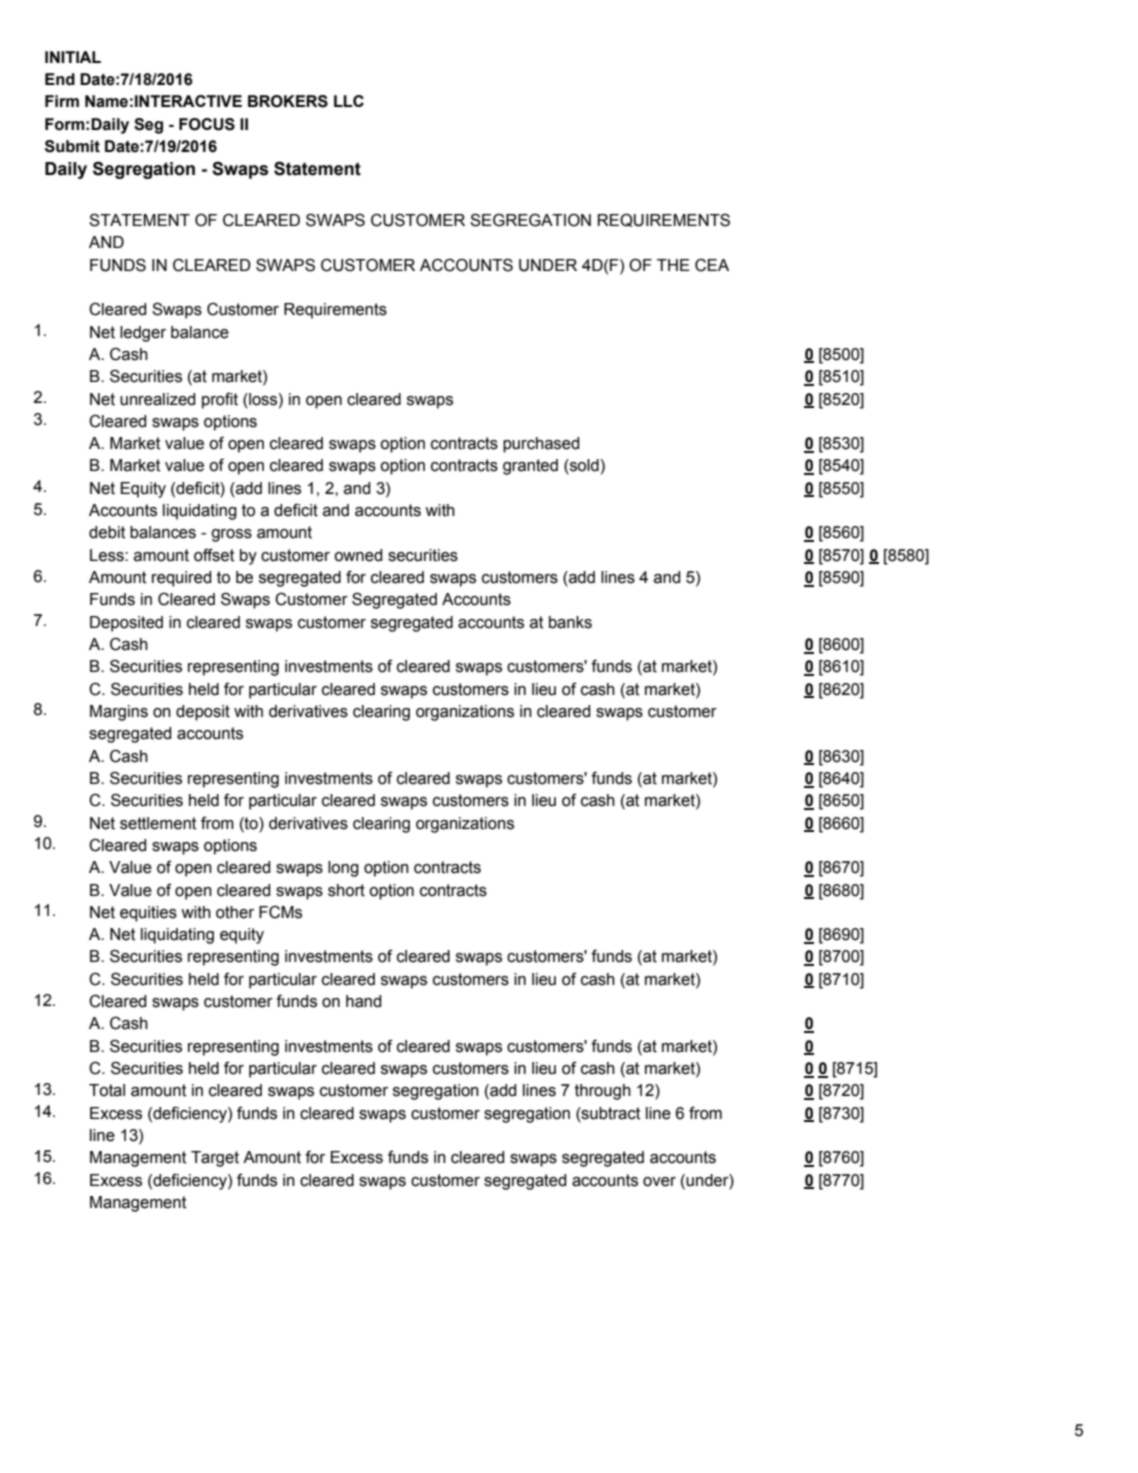 The width and height of the screenshot is (1138, 1473). I want to click on long, so click(343, 869).
